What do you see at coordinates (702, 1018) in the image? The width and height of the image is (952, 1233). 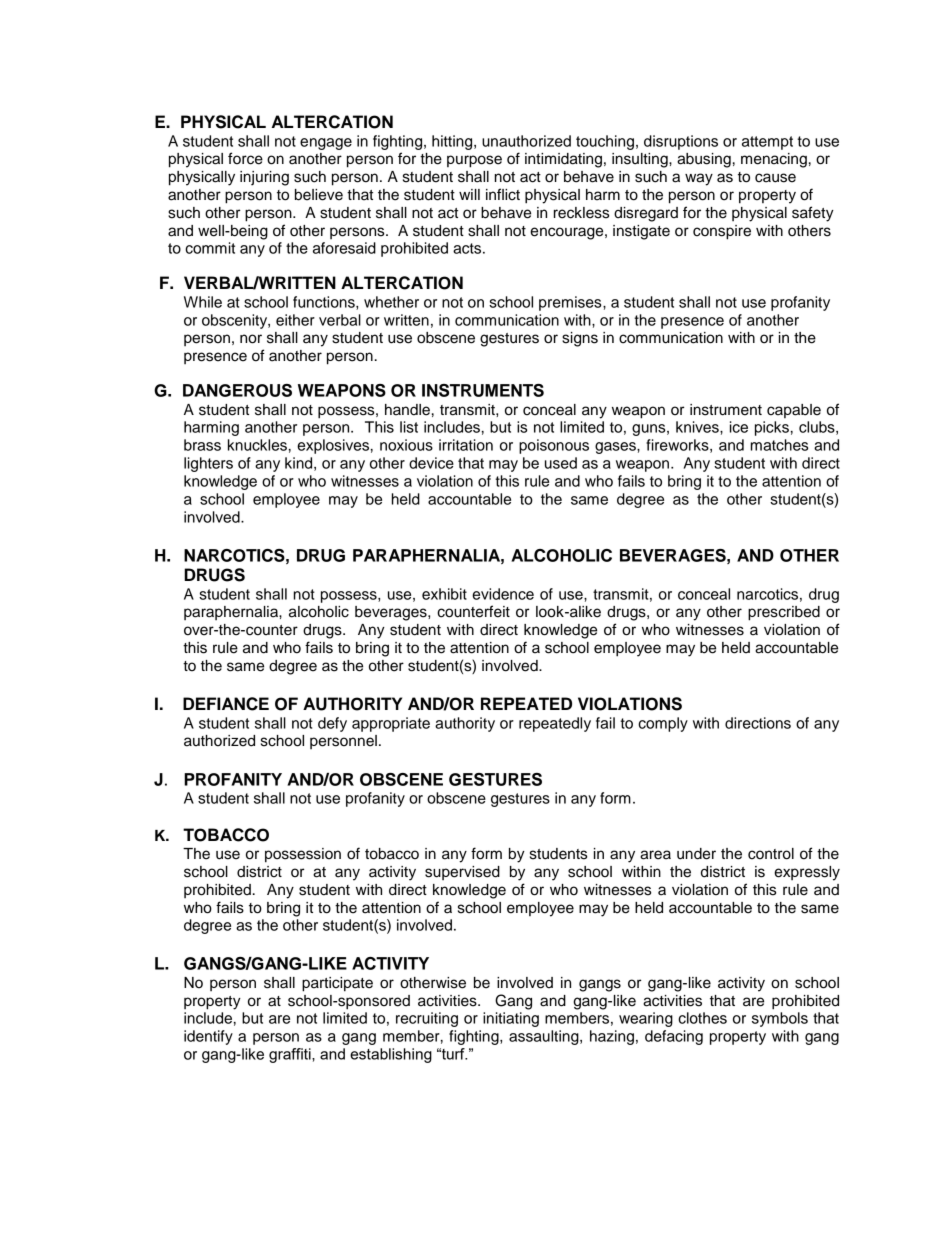 I see `clothes` at bounding box center [702, 1018].
